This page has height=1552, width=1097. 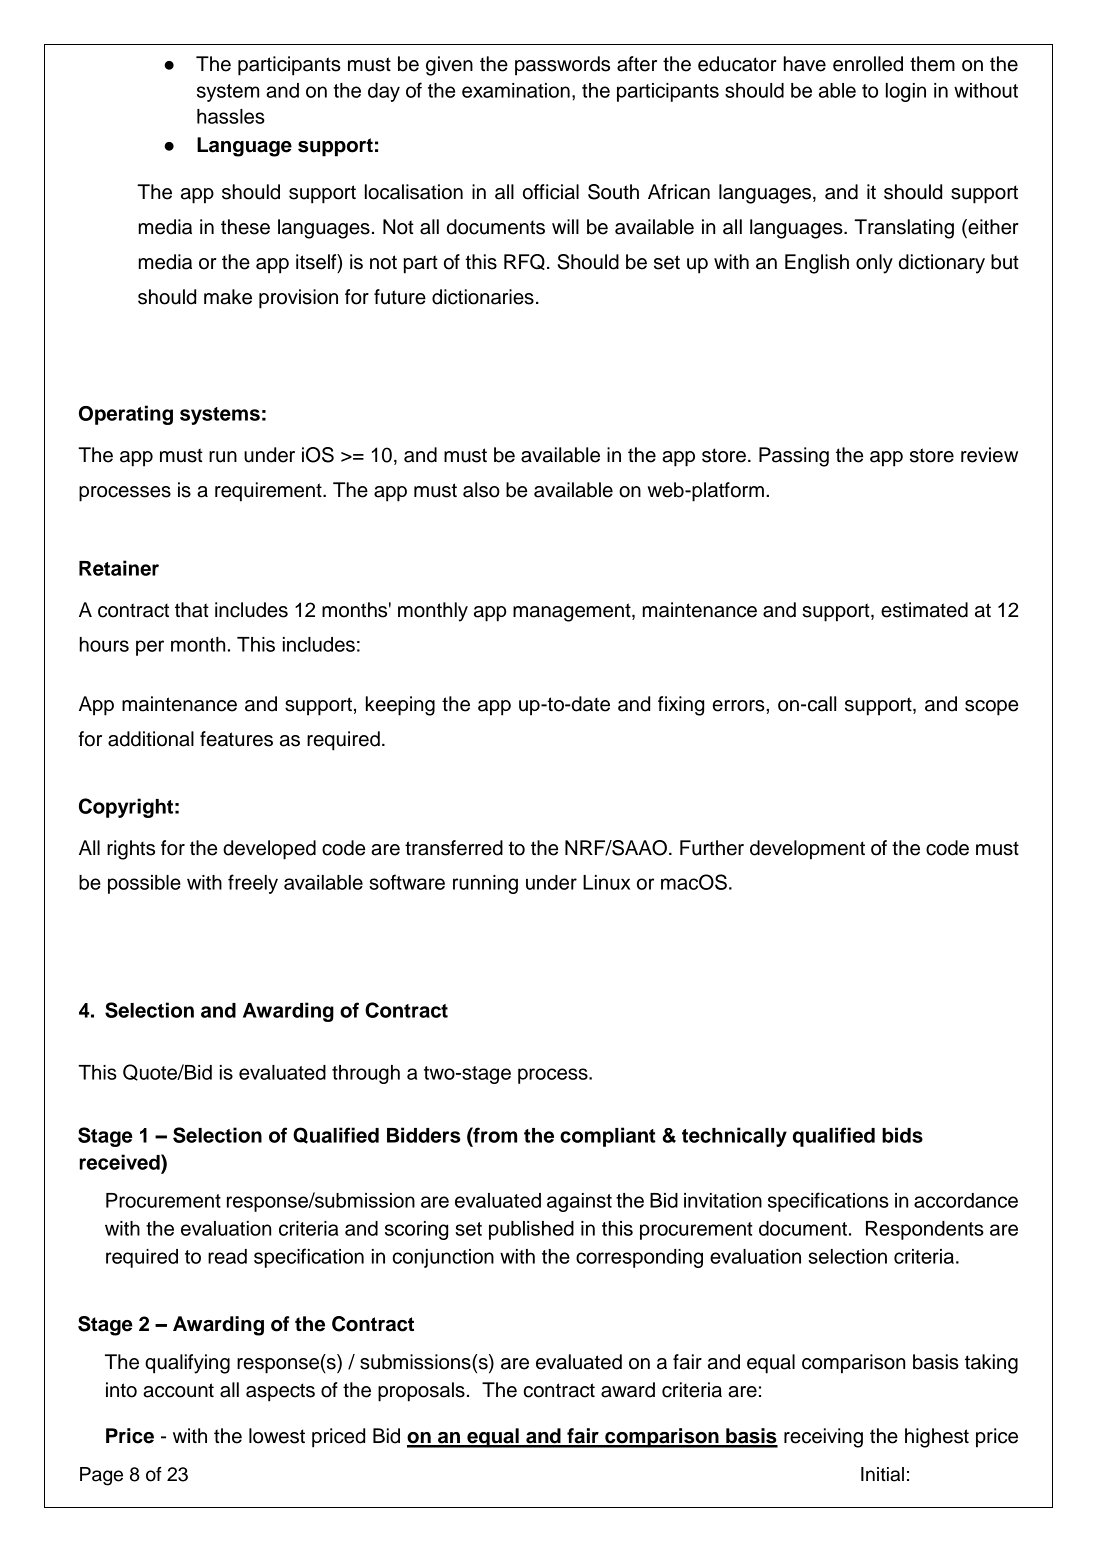 I want to click on management, so click(x=573, y=612).
